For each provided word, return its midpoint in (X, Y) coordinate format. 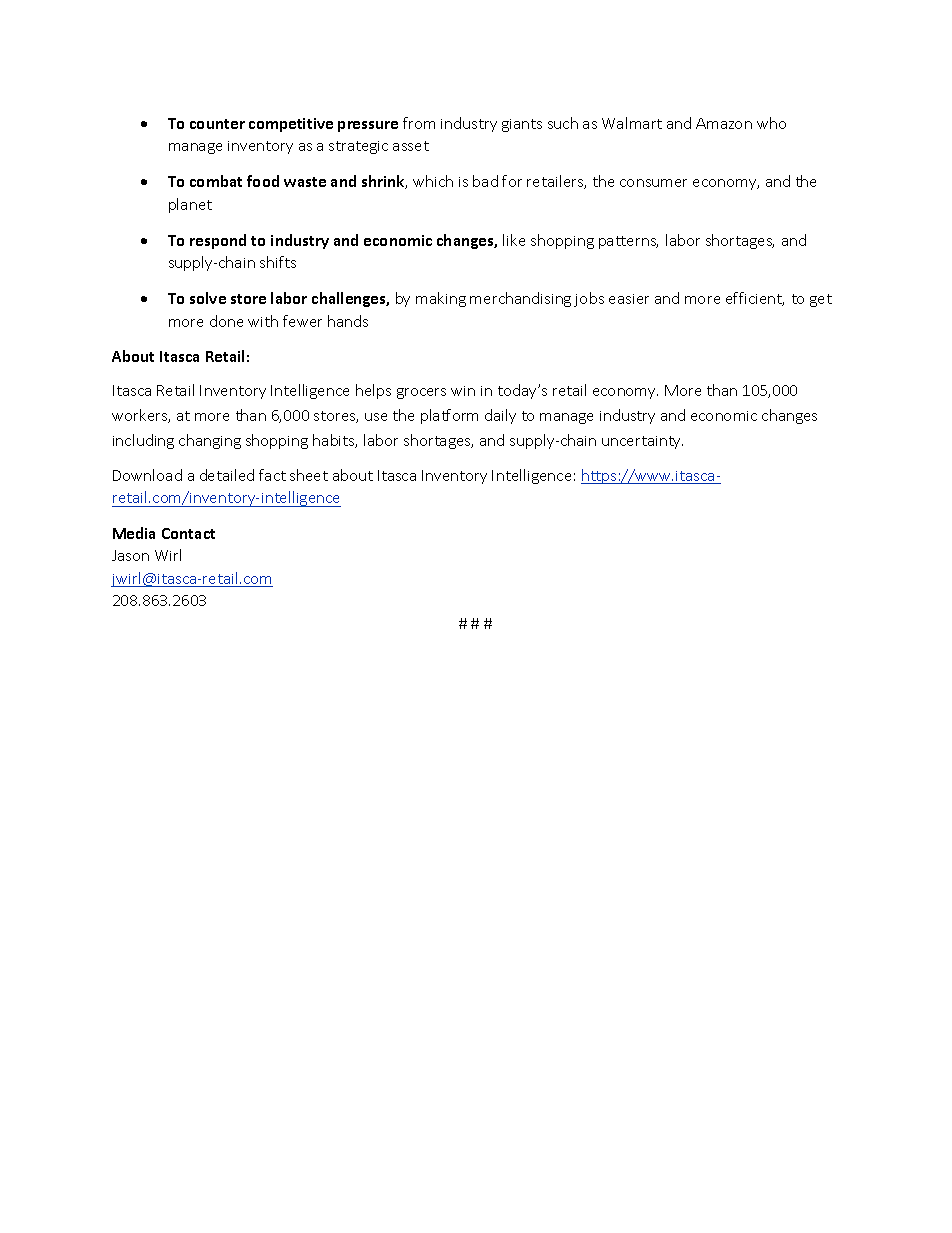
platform (449, 416)
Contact (188, 533)
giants (522, 125)
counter (217, 124)
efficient (755, 299)
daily (500, 416)
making (441, 299)
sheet (309, 475)
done (226, 321)
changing (210, 441)
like (514, 240)
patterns (628, 242)
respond (218, 241)
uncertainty (642, 442)
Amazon (724, 123)
